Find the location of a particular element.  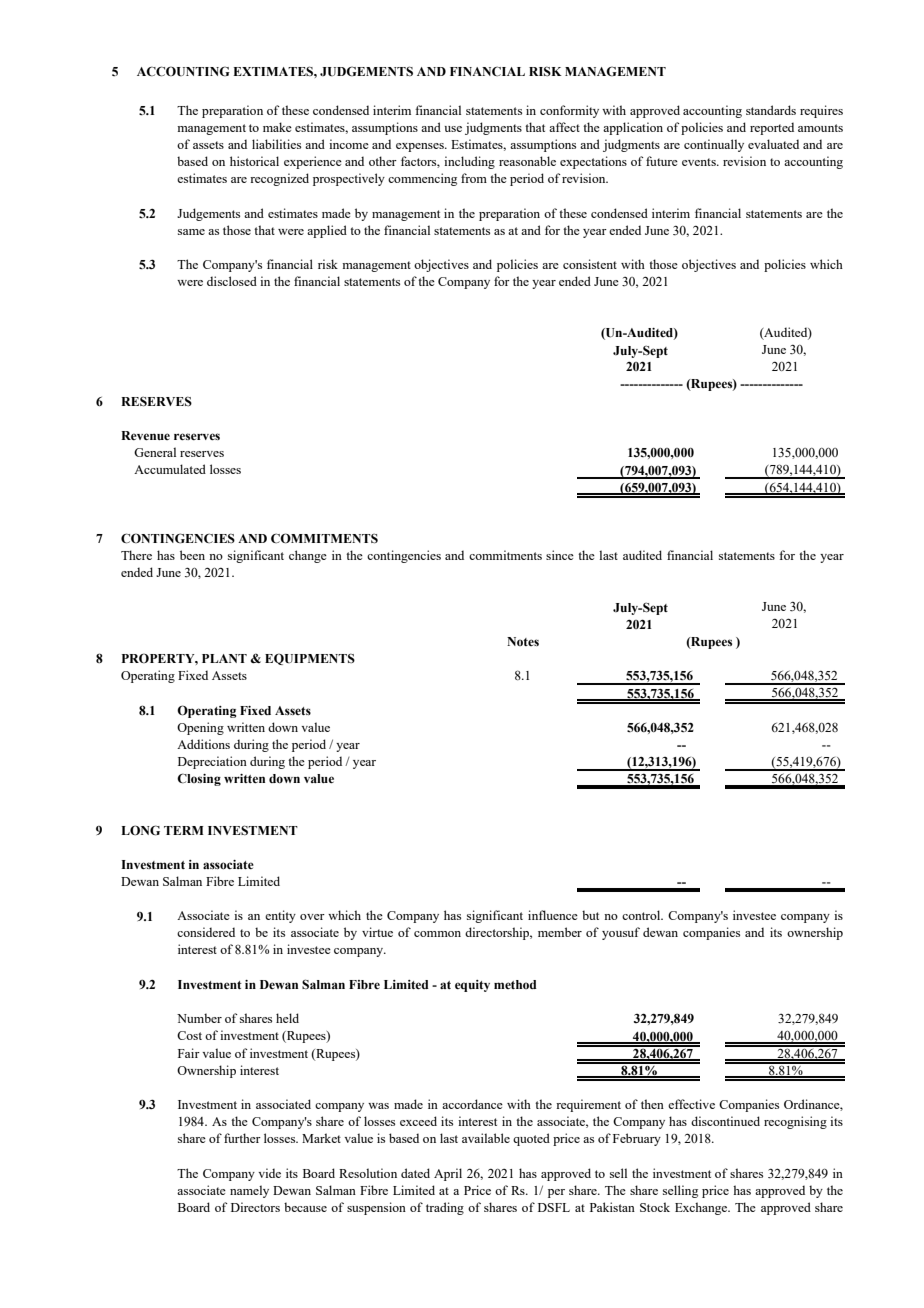

continually is located at coordinates (714, 145).
